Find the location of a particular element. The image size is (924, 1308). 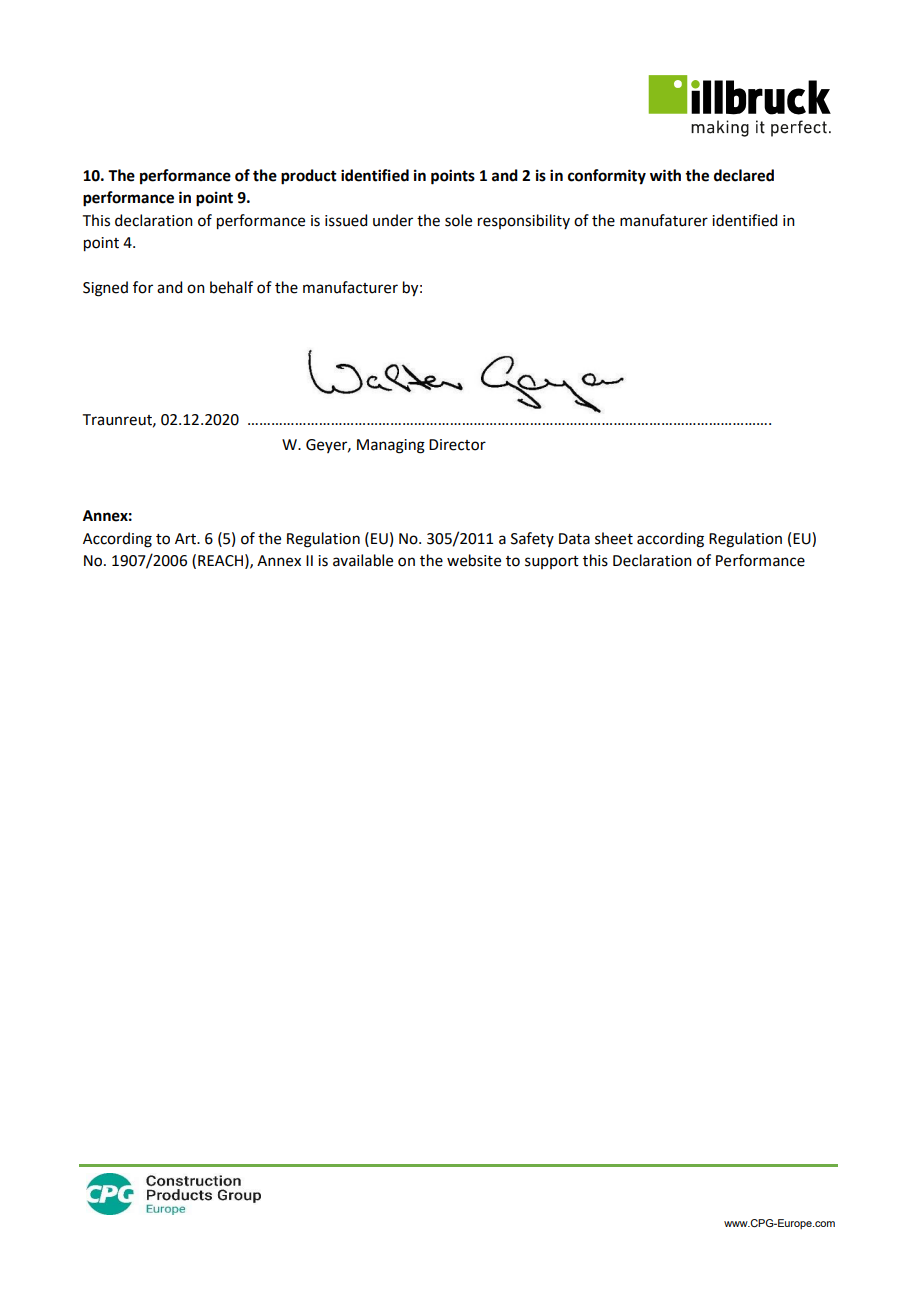

under is located at coordinates (393, 220).
